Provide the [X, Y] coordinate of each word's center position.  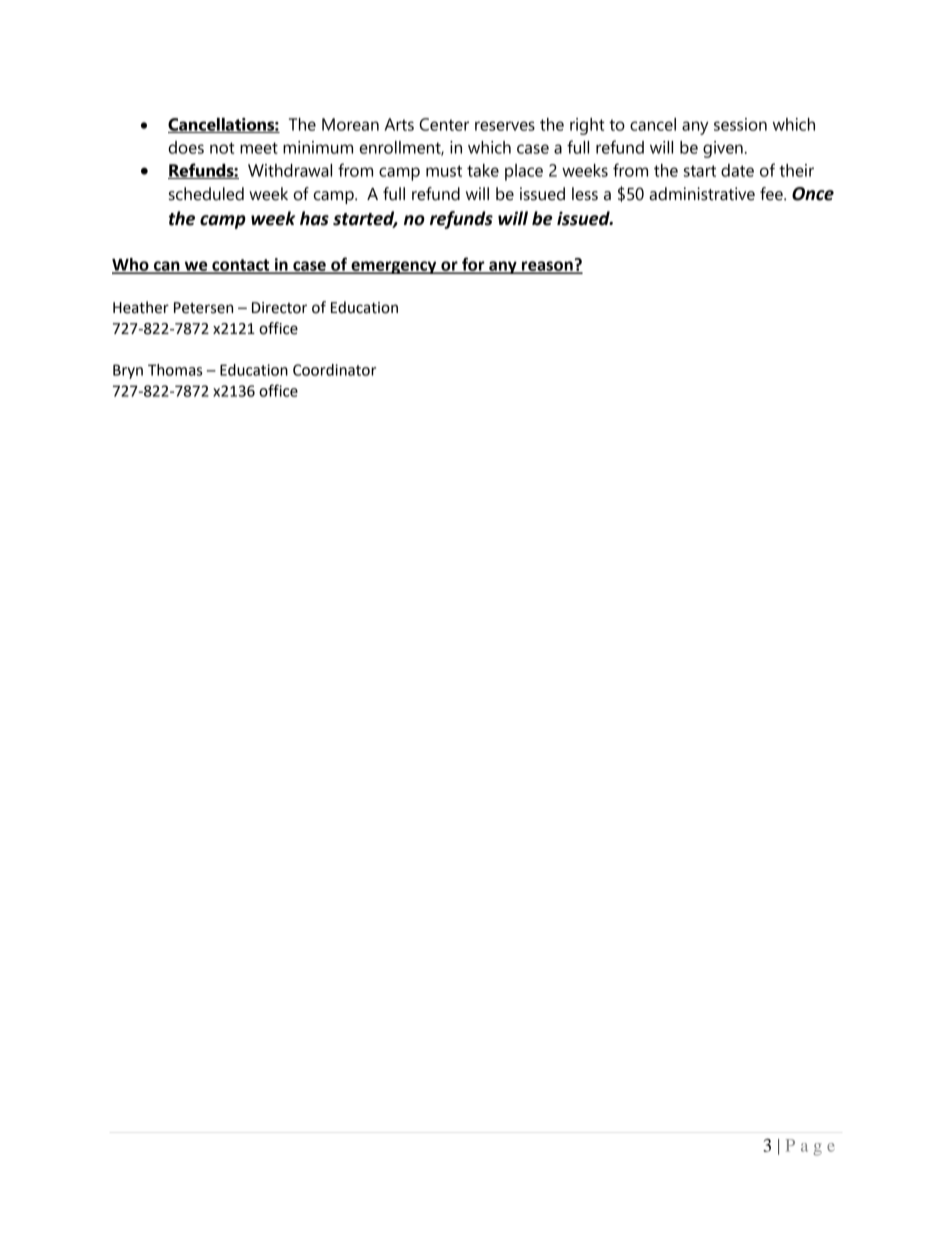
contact [241, 266]
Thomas [175, 370]
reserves [505, 126]
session [740, 124]
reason [547, 267]
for [473, 265]
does [186, 147]
